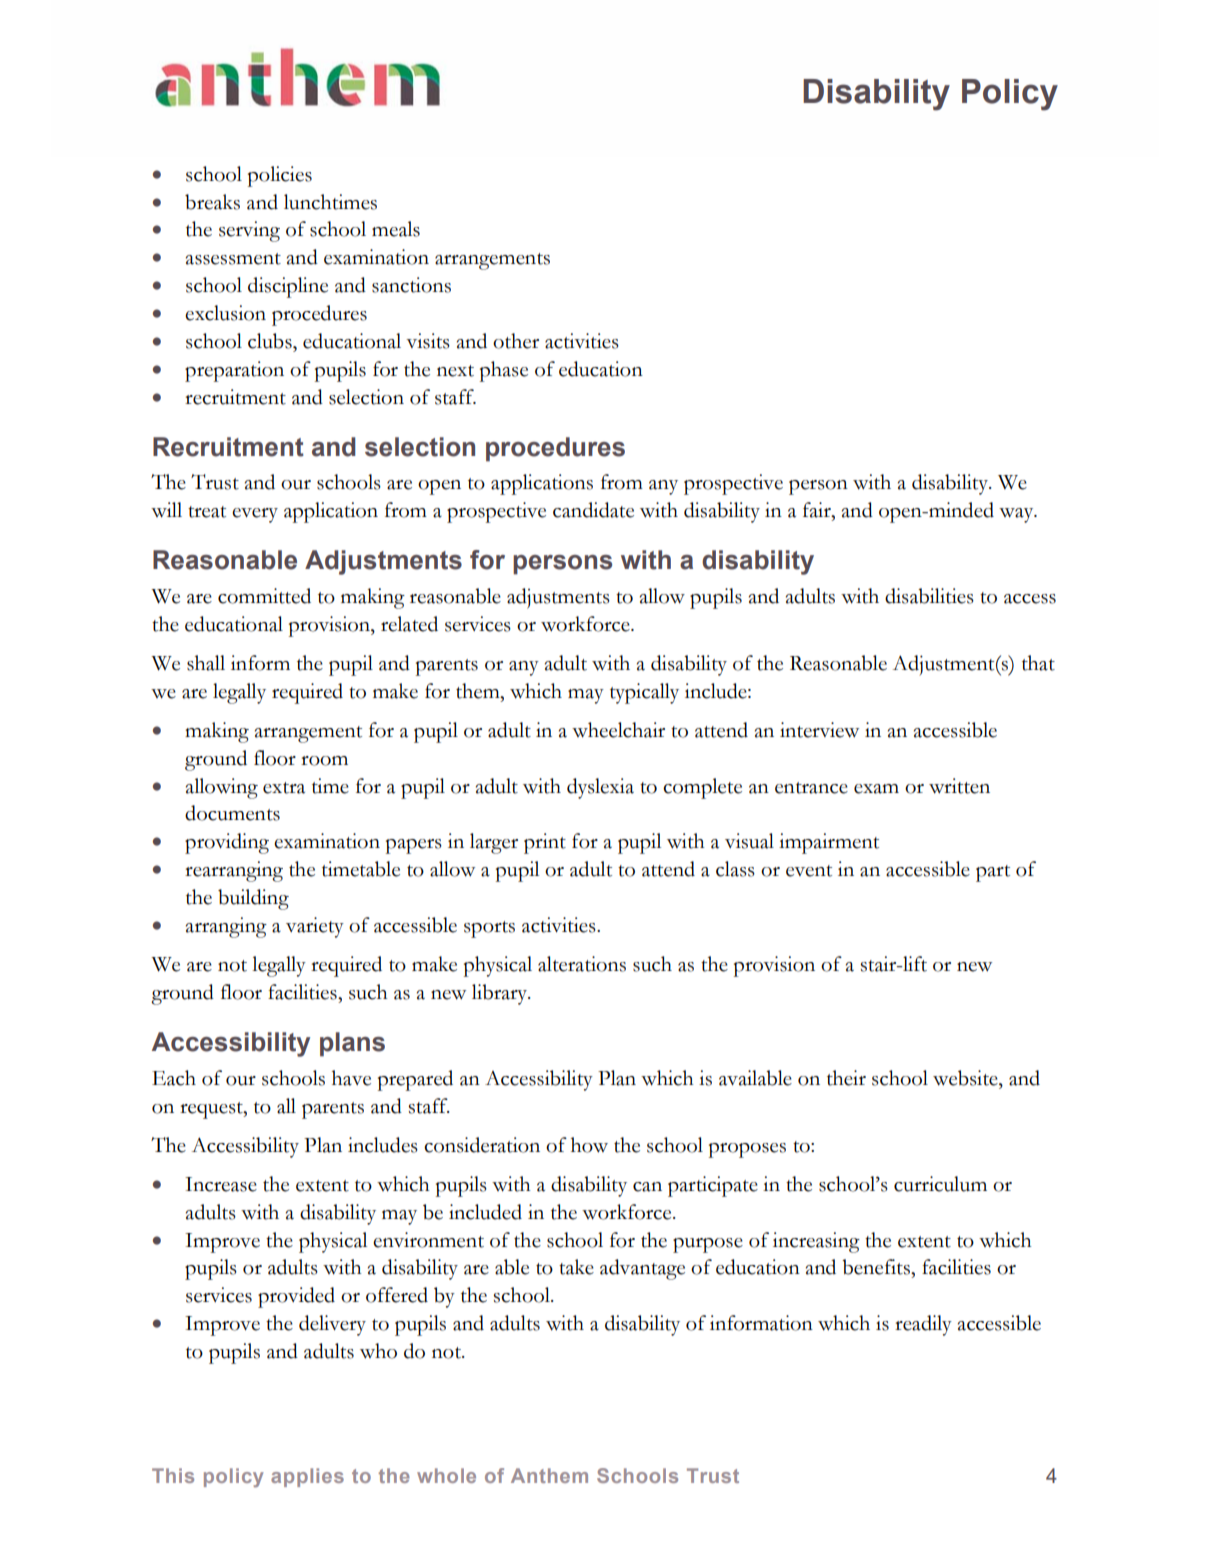 The width and height of the screenshot is (1210, 1566). Describe the element at coordinates (582, 964) in the screenshot. I see `alterations` at that location.
